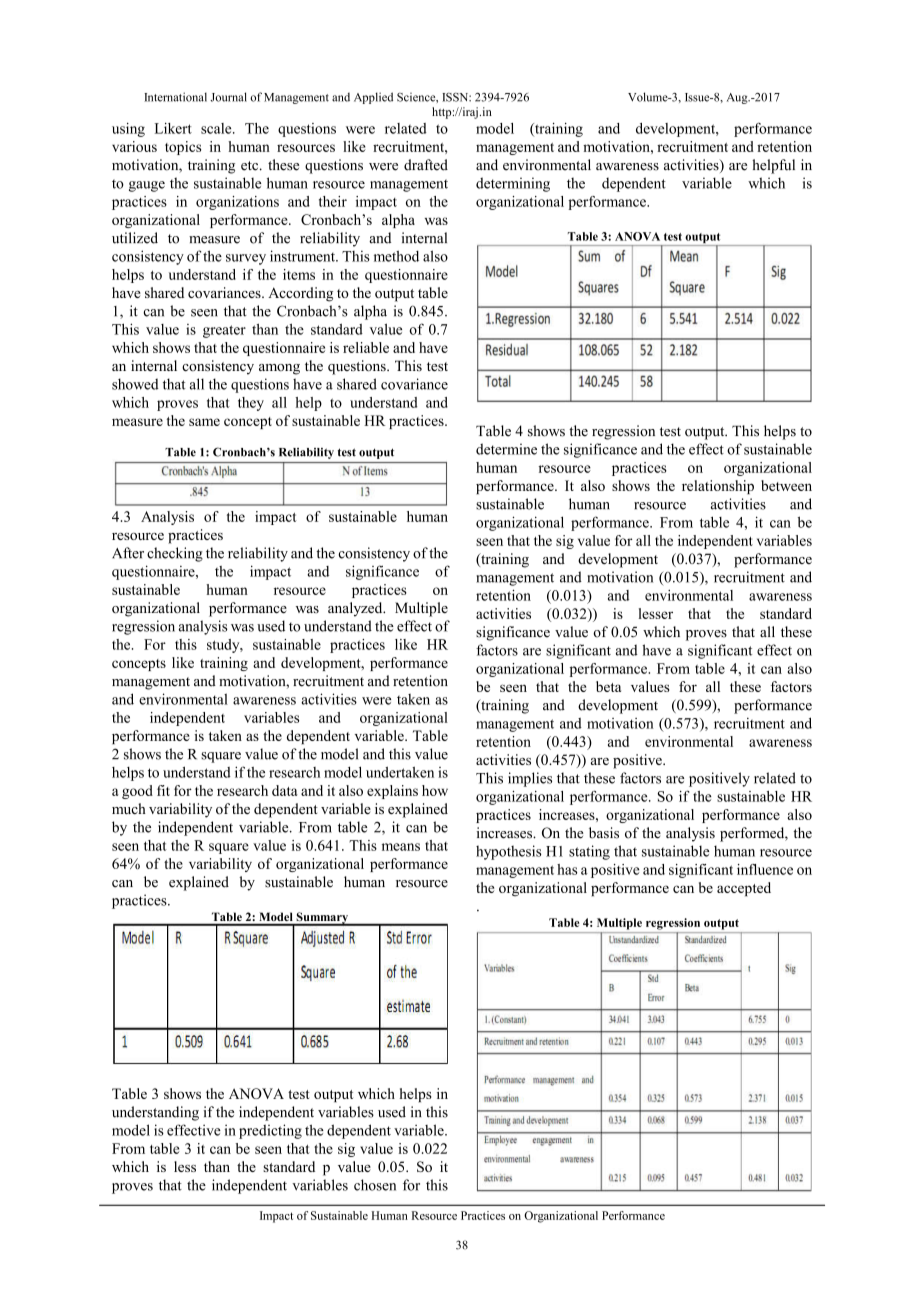 The width and height of the screenshot is (924, 1308). What do you see at coordinates (608, 686) in the screenshot?
I see `beta` at bounding box center [608, 686].
